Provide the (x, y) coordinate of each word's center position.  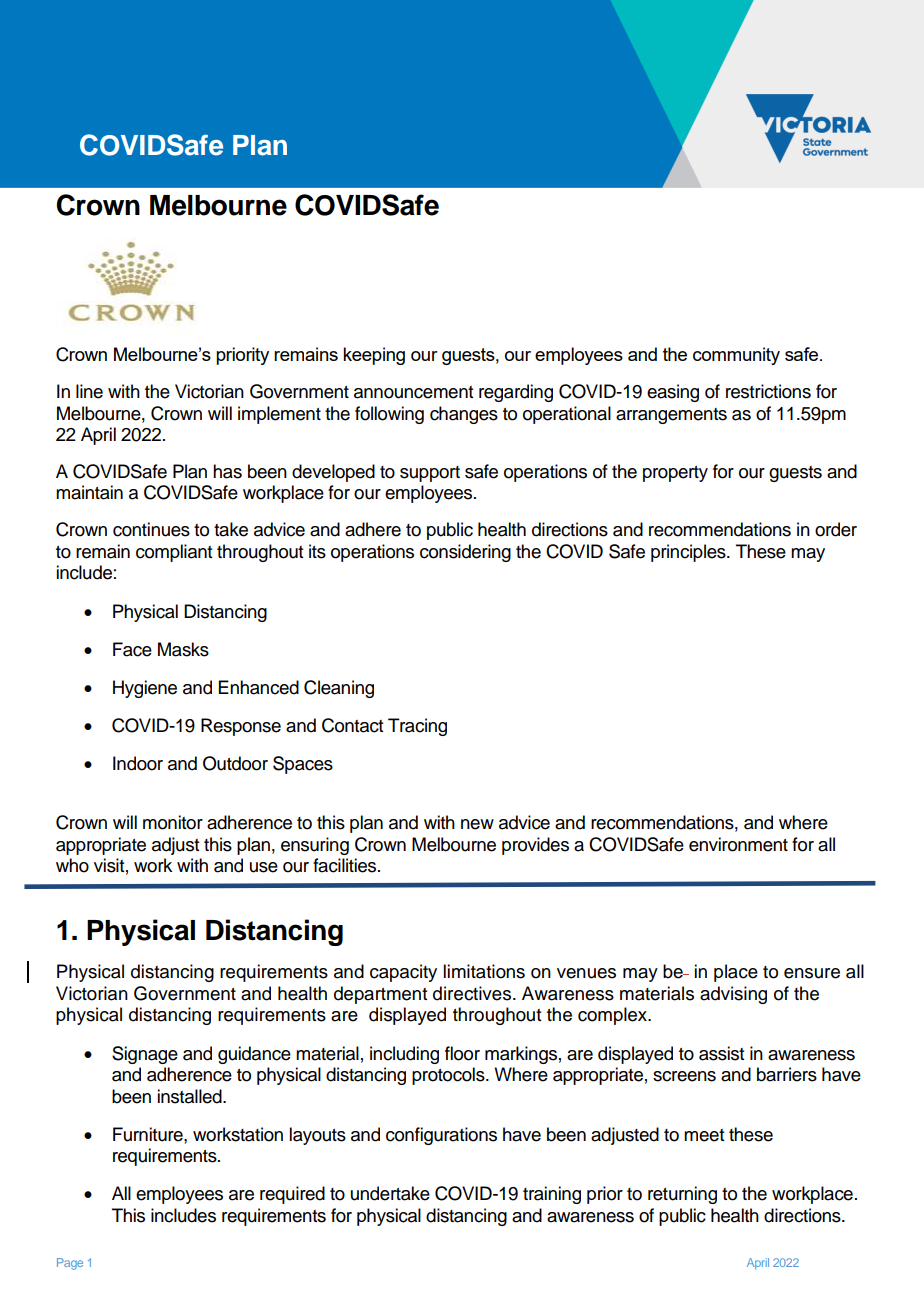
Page (70, 1264)
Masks (183, 649)
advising (733, 995)
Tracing (417, 727)
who (72, 865)
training (552, 1195)
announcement (413, 392)
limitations (484, 971)
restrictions (768, 391)
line (89, 391)
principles (689, 553)
